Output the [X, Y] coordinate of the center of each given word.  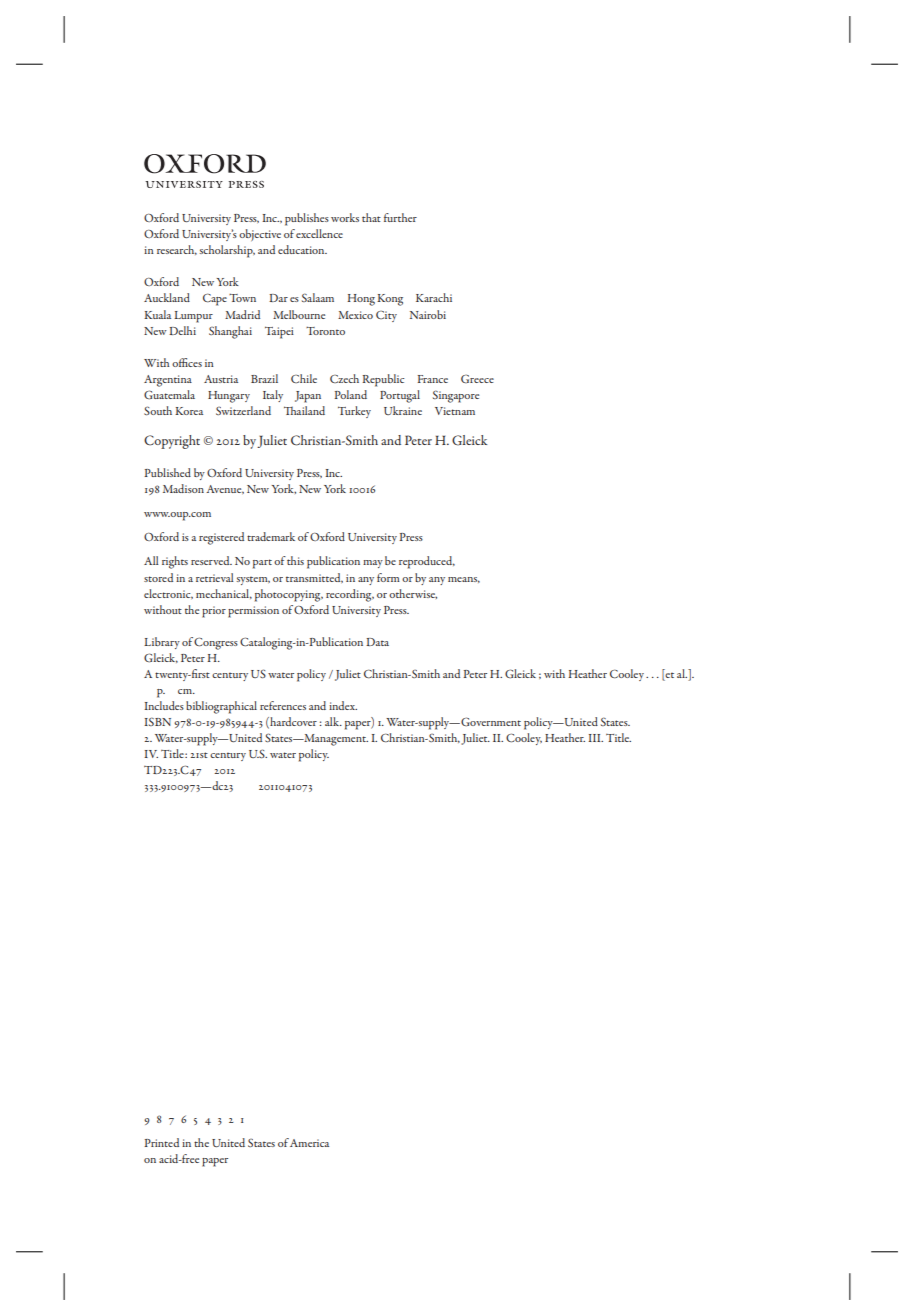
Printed [161, 1142]
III [595, 738]
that [371, 217]
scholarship [227, 251]
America [309, 1143]
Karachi [434, 297]
